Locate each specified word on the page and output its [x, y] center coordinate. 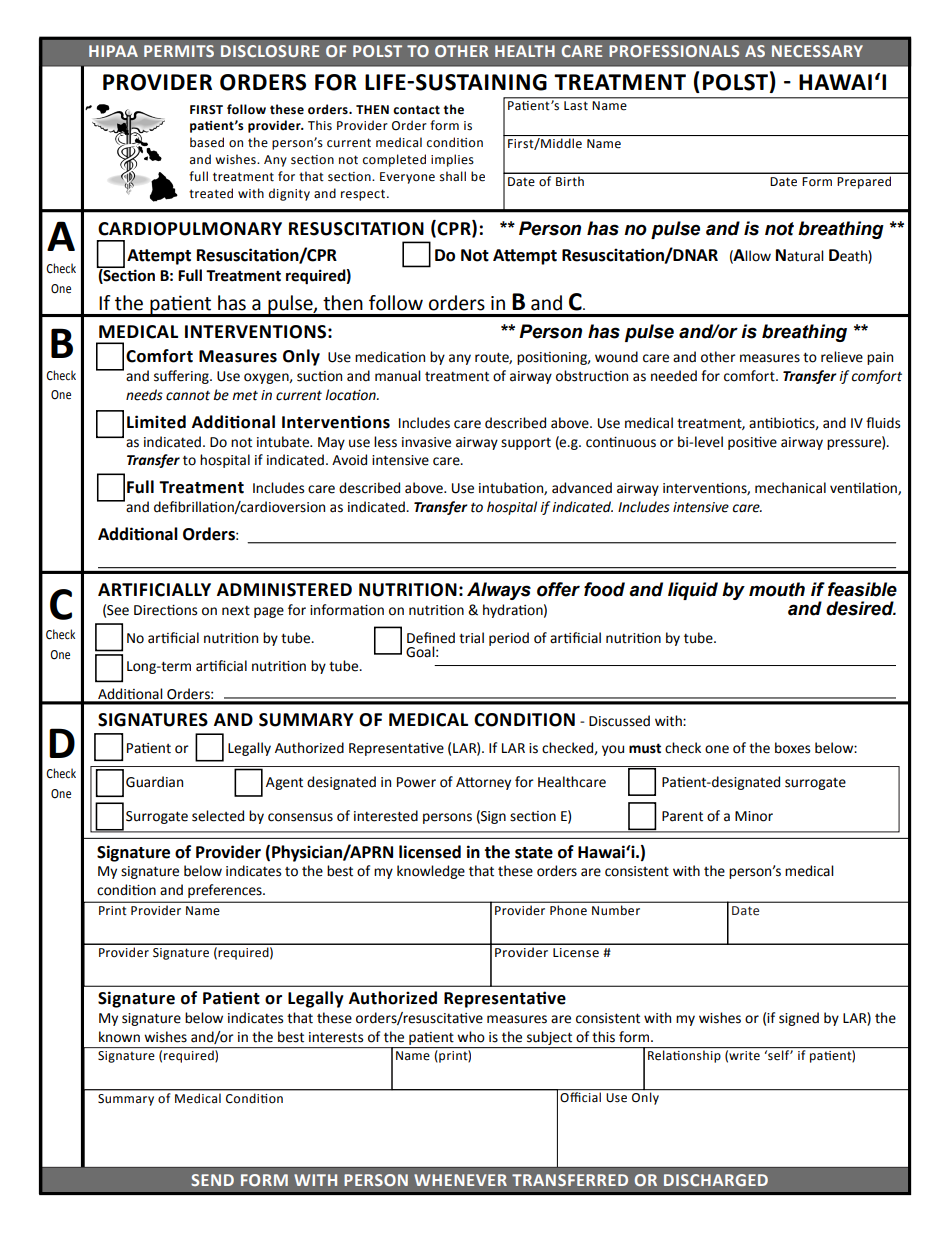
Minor [754, 816]
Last [576, 105]
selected [218, 816]
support [526, 444]
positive [752, 443]
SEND [212, 1180]
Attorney [483, 783]
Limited [156, 422]
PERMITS [179, 51]
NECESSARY [817, 51]
